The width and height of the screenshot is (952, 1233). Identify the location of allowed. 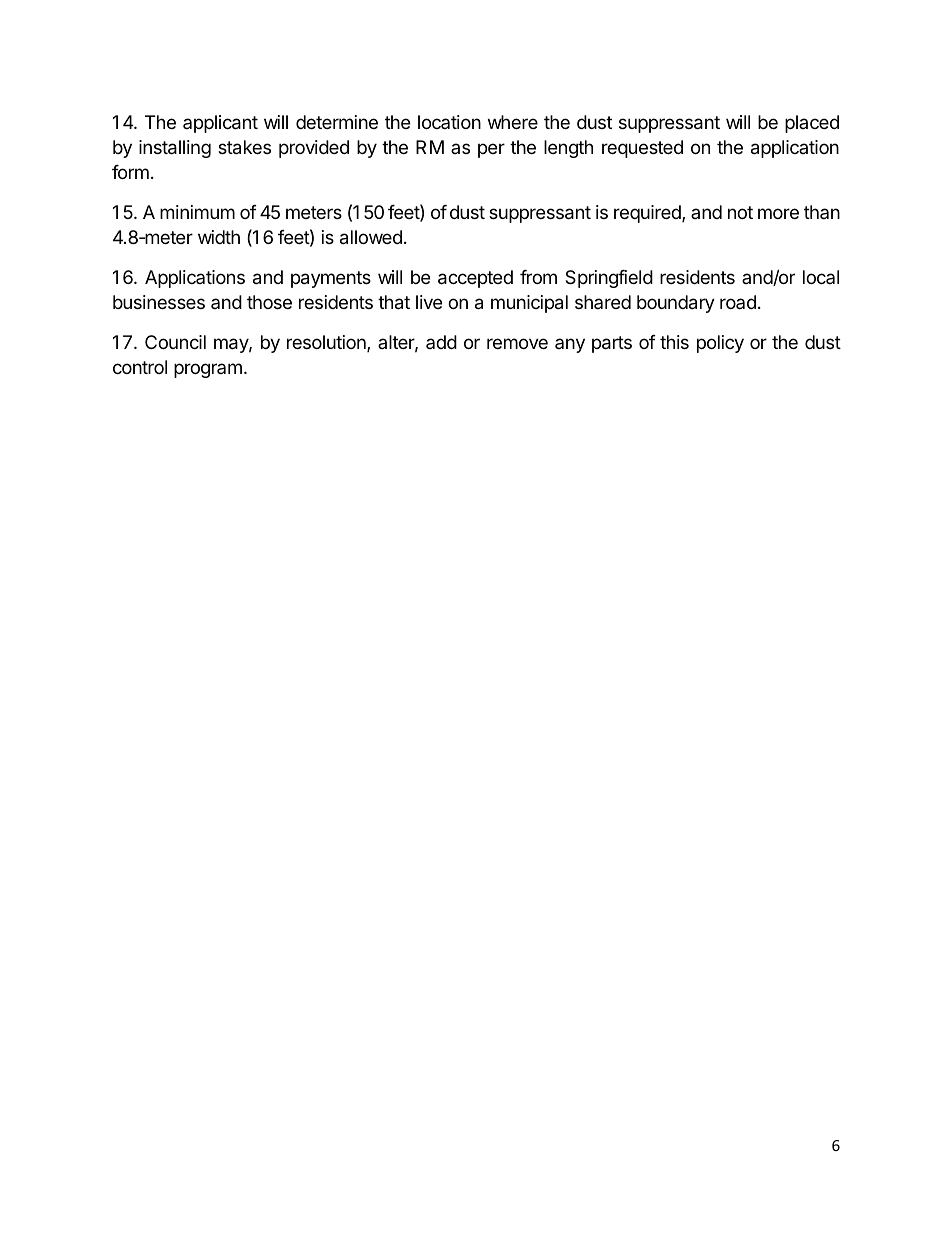
(371, 237).
